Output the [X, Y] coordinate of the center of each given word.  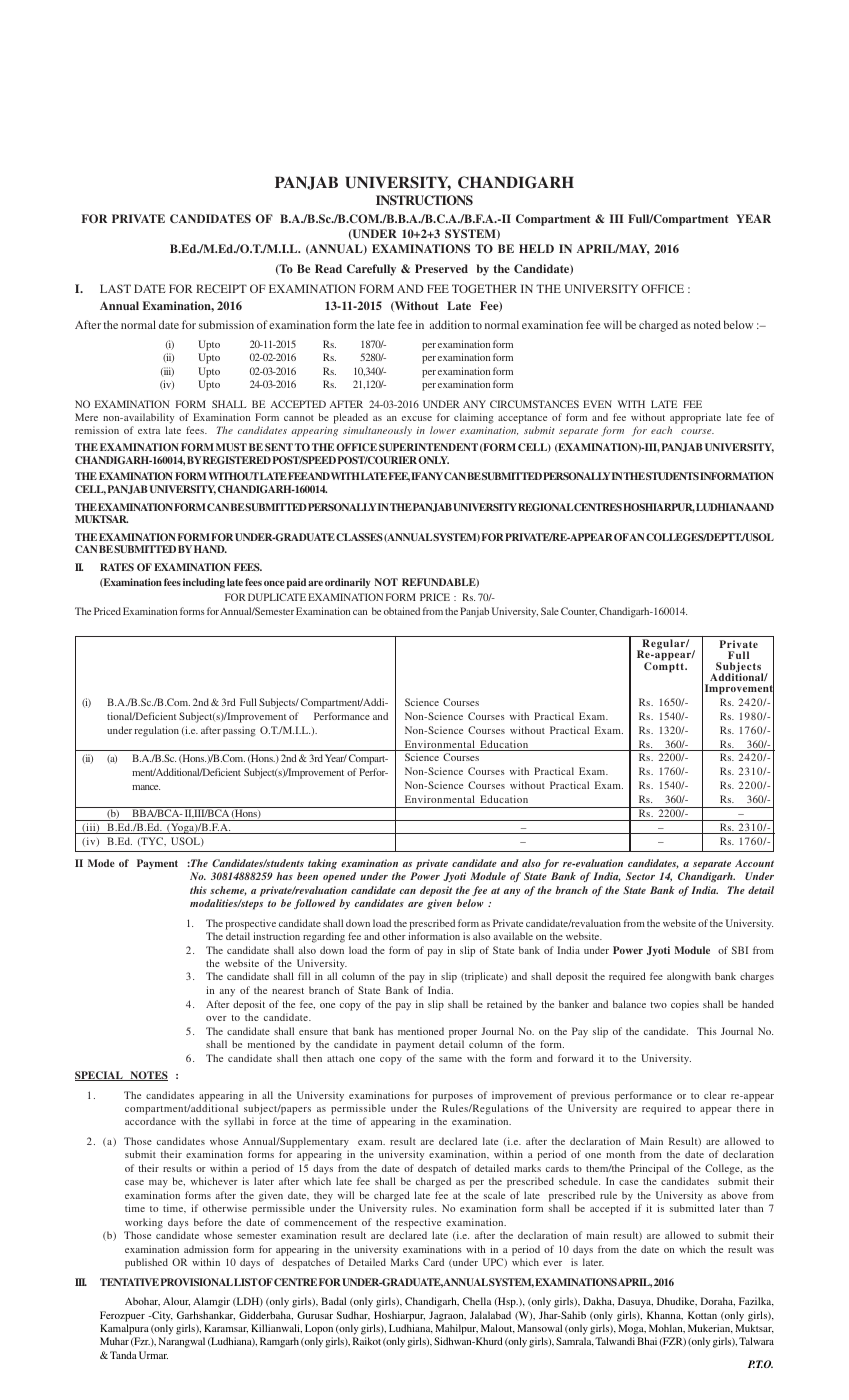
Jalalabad [490, 1315]
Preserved [441, 268]
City [161, 1316]
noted [707, 324]
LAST [115, 288]
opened [339, 877]
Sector [640, 876]
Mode [101, 863]
